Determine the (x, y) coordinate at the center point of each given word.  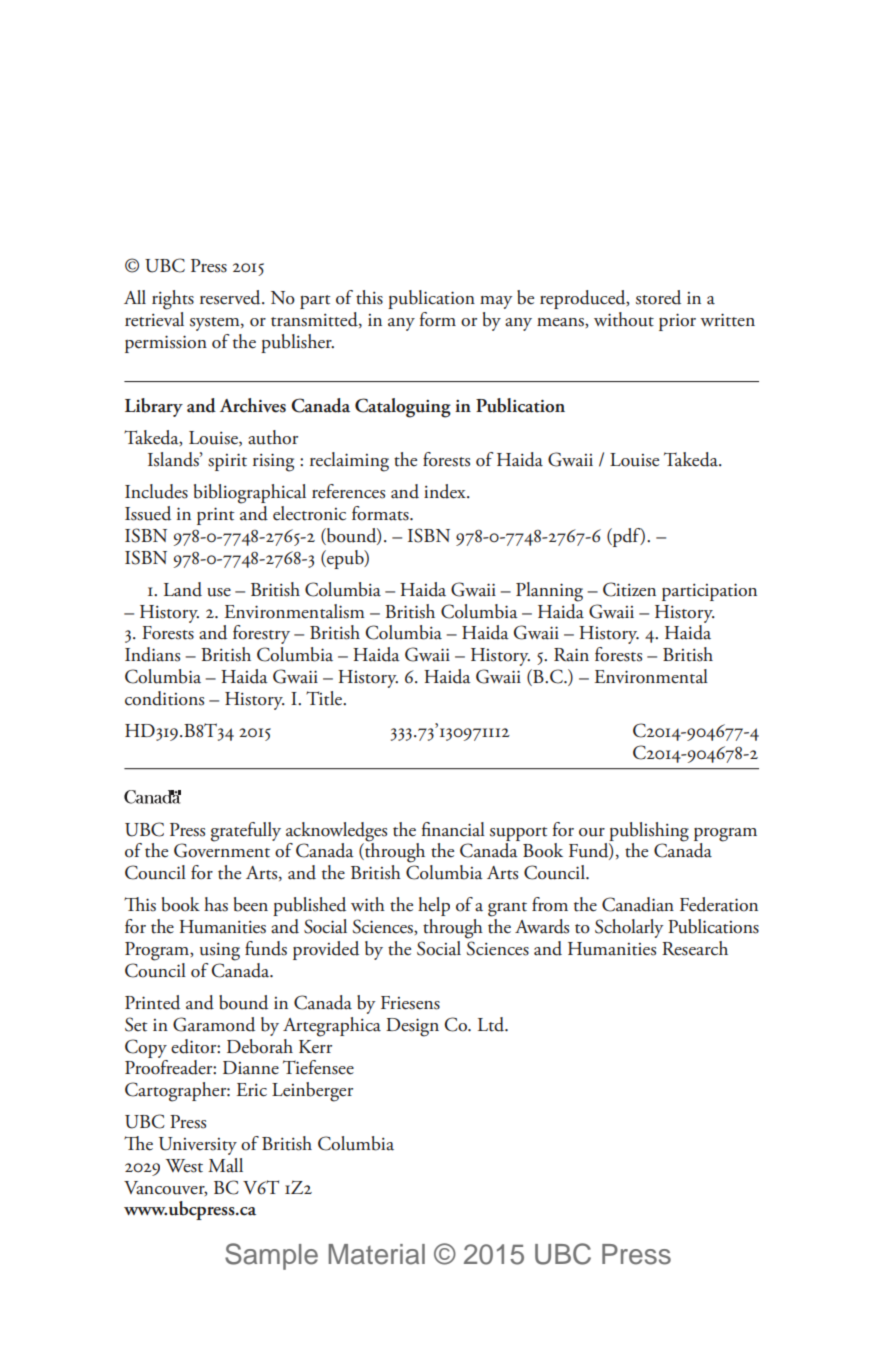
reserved (231, 297)
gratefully (246, 832)
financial (453, 829)
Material (377, 1254)
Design (412, 1027)
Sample (271, 1256)
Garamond (214, 1024)
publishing (649, 832)
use (219, 592)
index (446, 491)
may (496, 302)
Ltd (492, 1024)
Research (695, 948)
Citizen (629, 589)
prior (677, 322)
